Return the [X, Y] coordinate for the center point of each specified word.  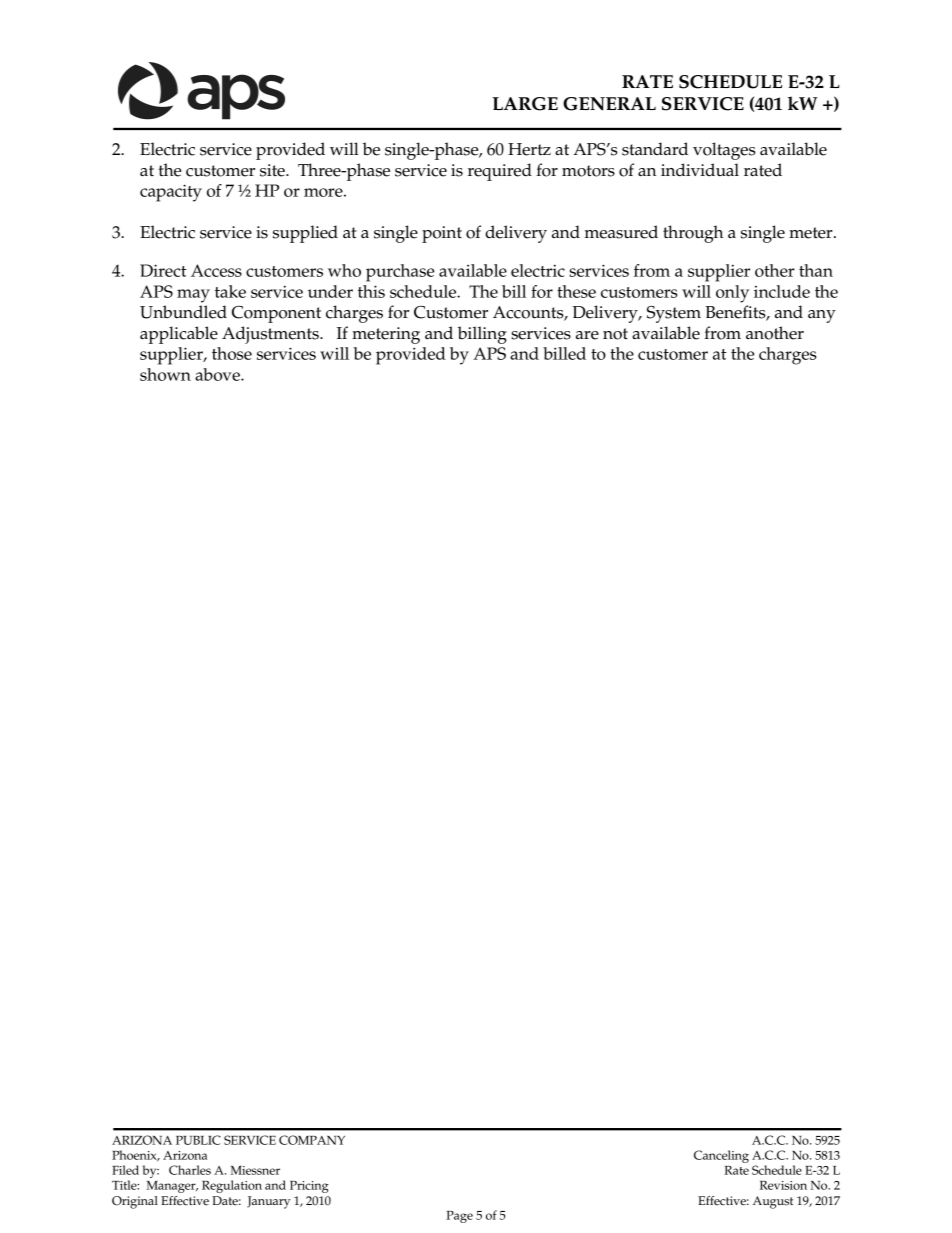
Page [459, 1217]
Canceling [721, 1156]
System [674, 314]
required [500, 172]
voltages [724, 151]
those [232, 353]
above [218, 374]
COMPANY [312, 1140]
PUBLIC [198, 1140]
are [587, 335]
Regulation [232, 1186]
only [732, 294]
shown [165, 374]
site [273, 170]
